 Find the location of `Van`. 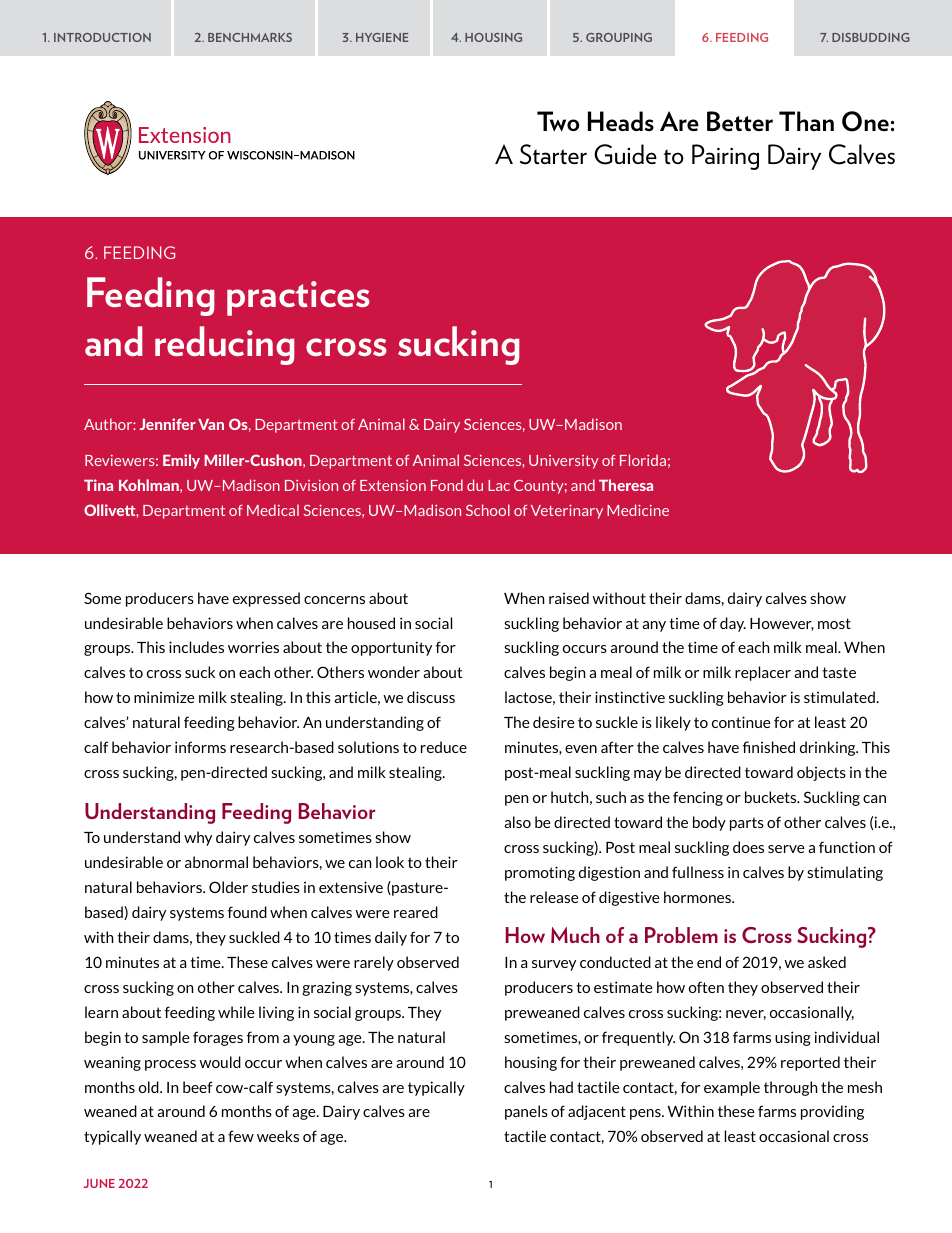

Van is located at coordinates (211, 424).
